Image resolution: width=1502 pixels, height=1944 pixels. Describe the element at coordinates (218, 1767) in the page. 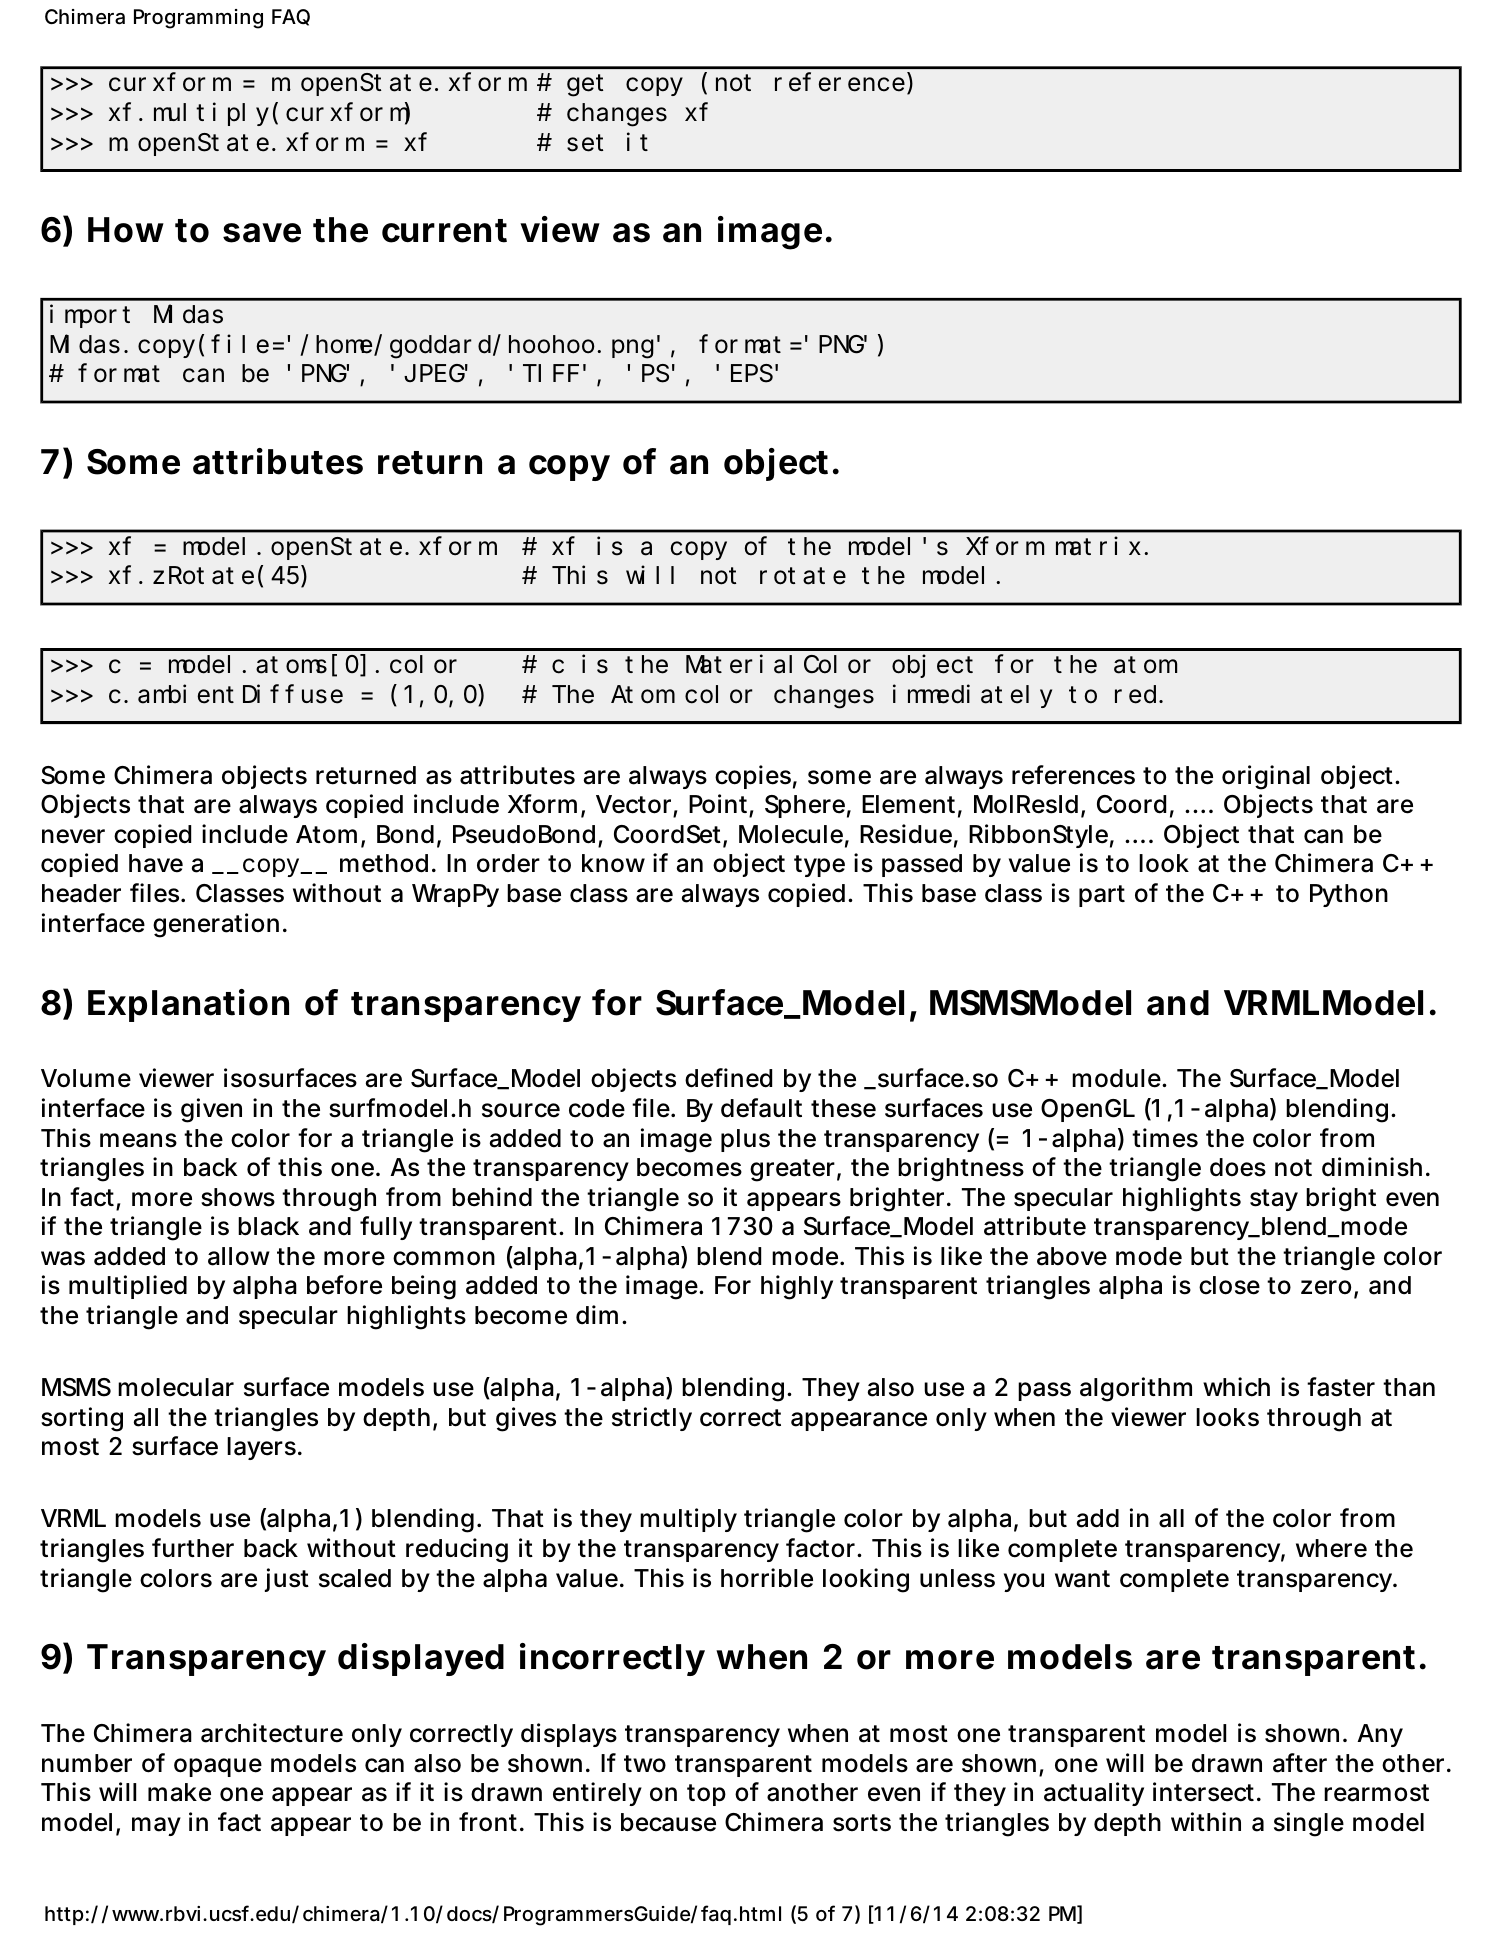

I see `opaque` at that location.
